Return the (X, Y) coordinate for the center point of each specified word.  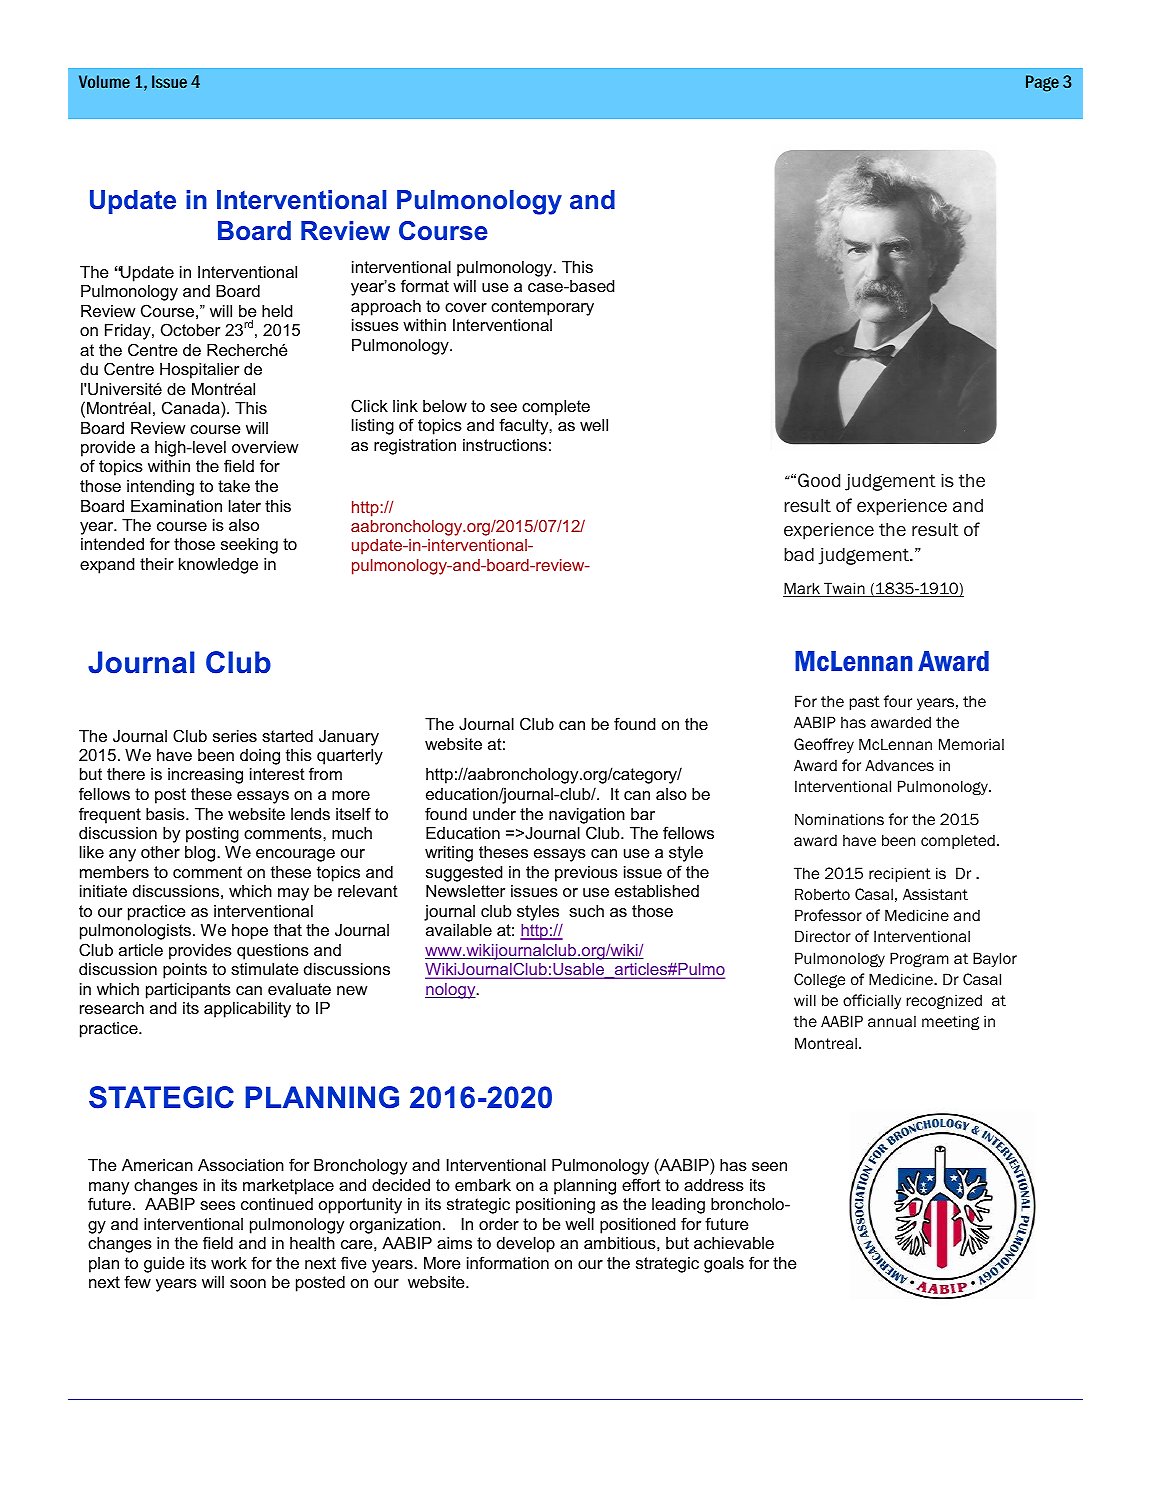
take (234, 486)
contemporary (542, 308)
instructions (505, 445)
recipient (900, 874)
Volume (104, 81)
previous (586, 874)
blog (201, 854)
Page (1042, 83)
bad (799, 554)
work (229, 1263)
